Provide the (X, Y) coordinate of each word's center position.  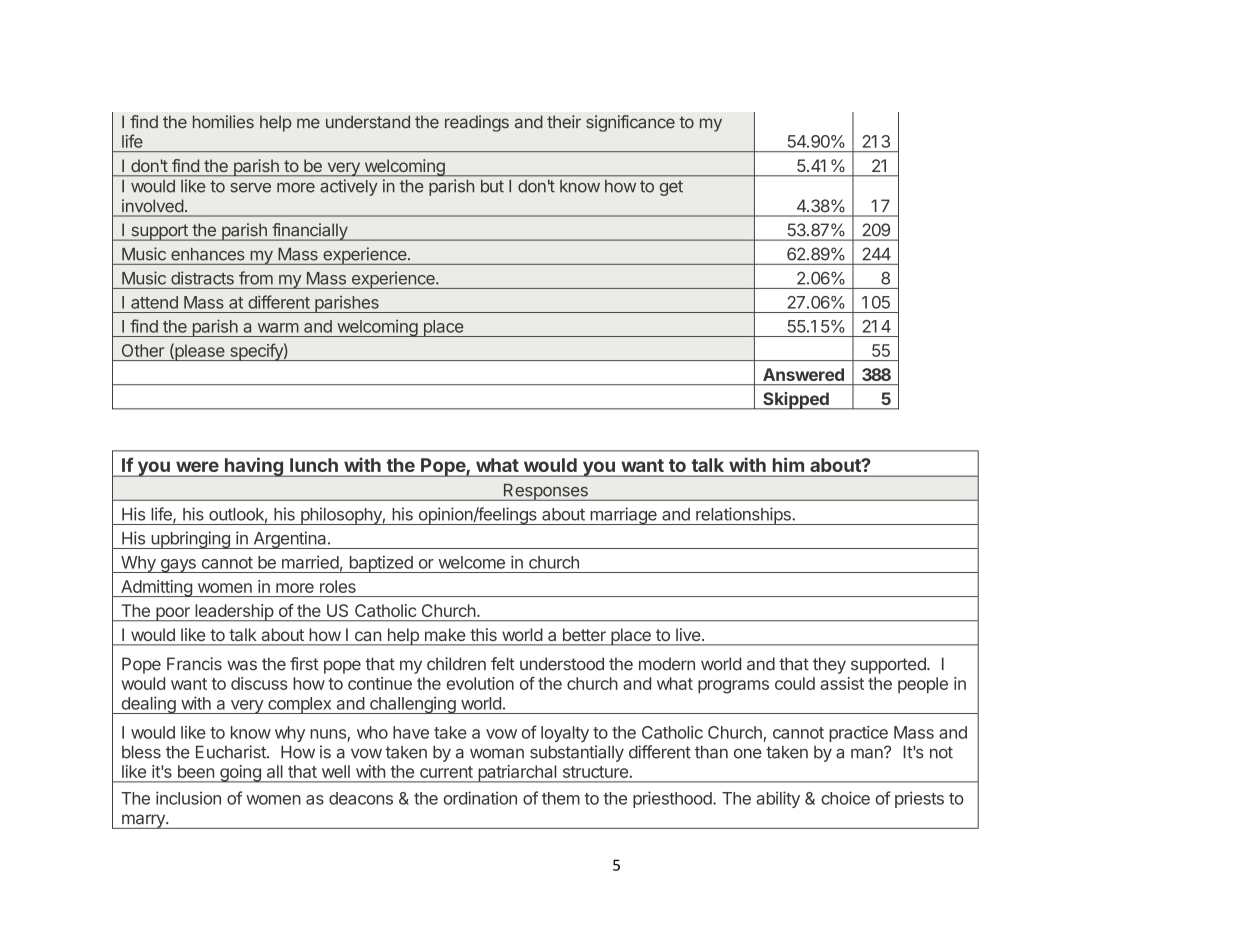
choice (845, 798)
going (240, 774)
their (564, 122)
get (671, 188)
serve (250, 188)
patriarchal (517, 774)
